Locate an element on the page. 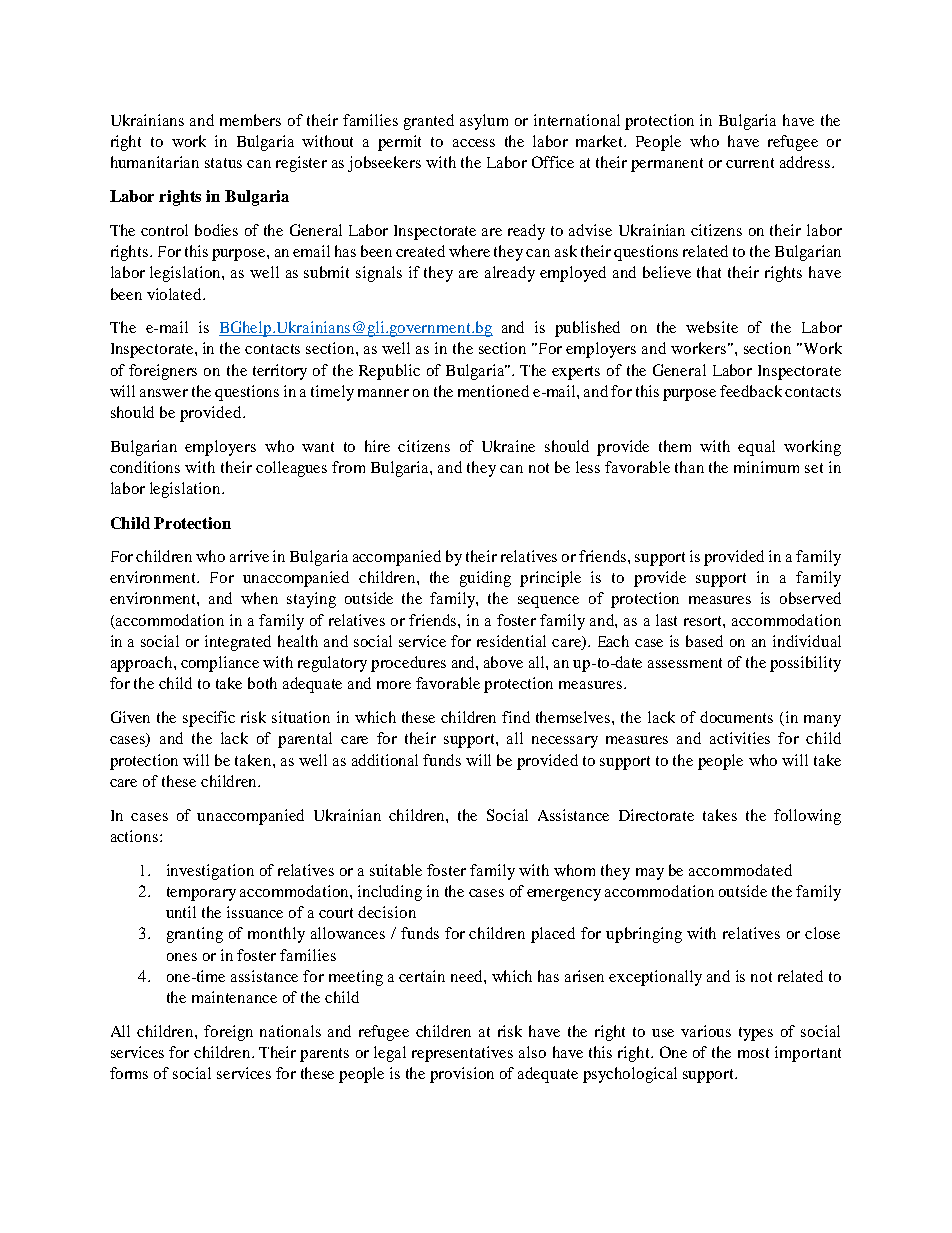 The height and width of the document is (1233, 952). observed is located at coordinates (810, 598).
